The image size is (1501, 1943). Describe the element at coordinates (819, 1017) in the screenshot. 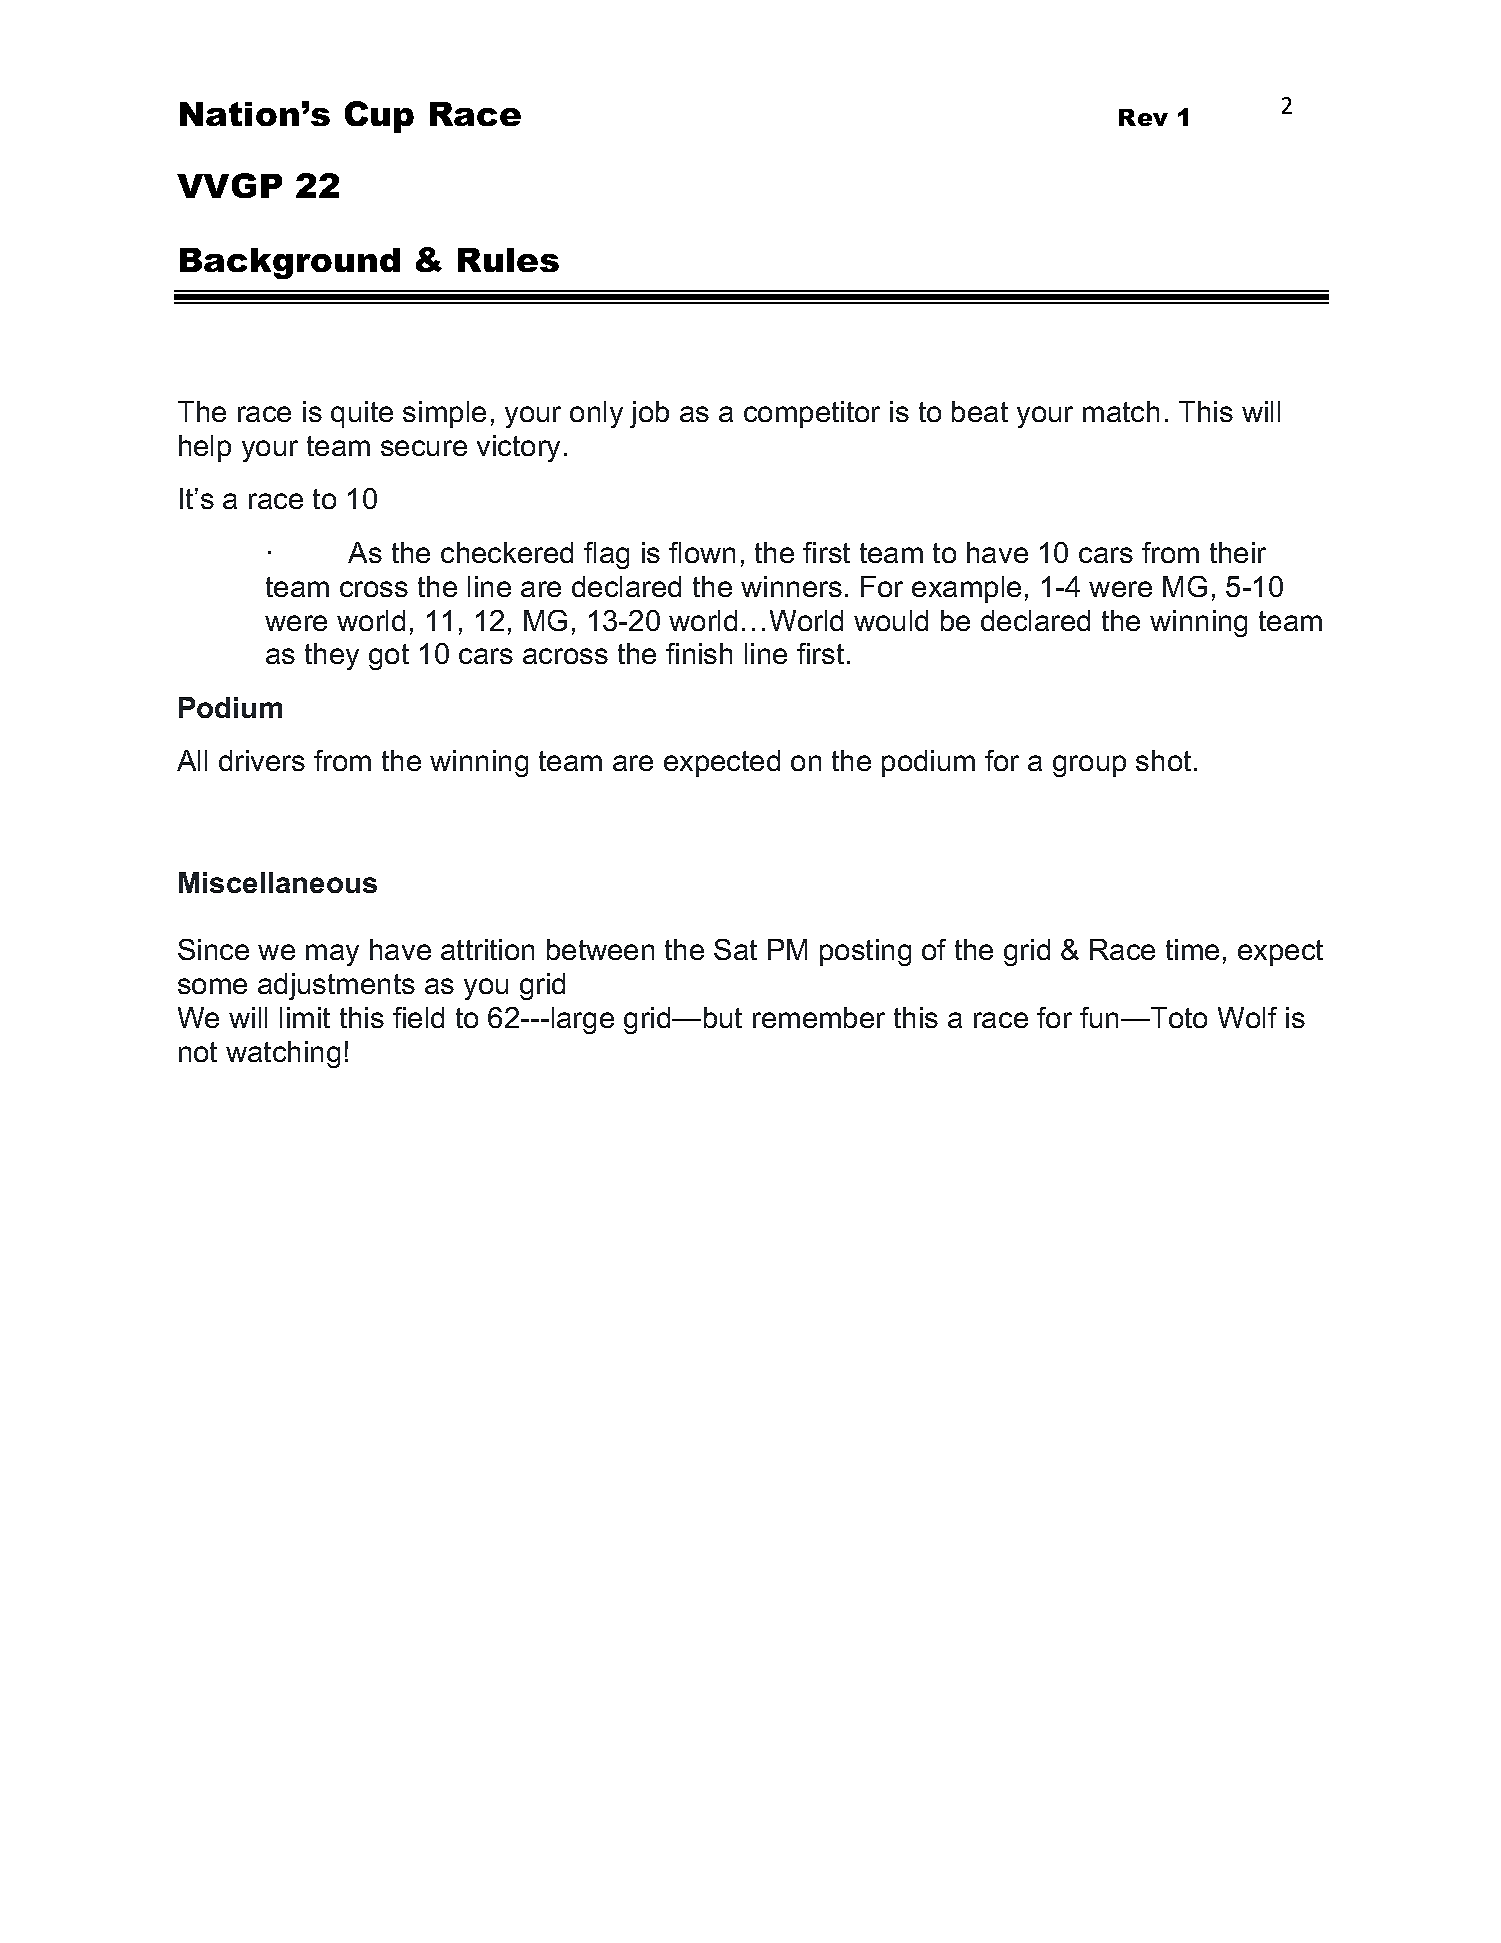

I see `remember` at that location.
